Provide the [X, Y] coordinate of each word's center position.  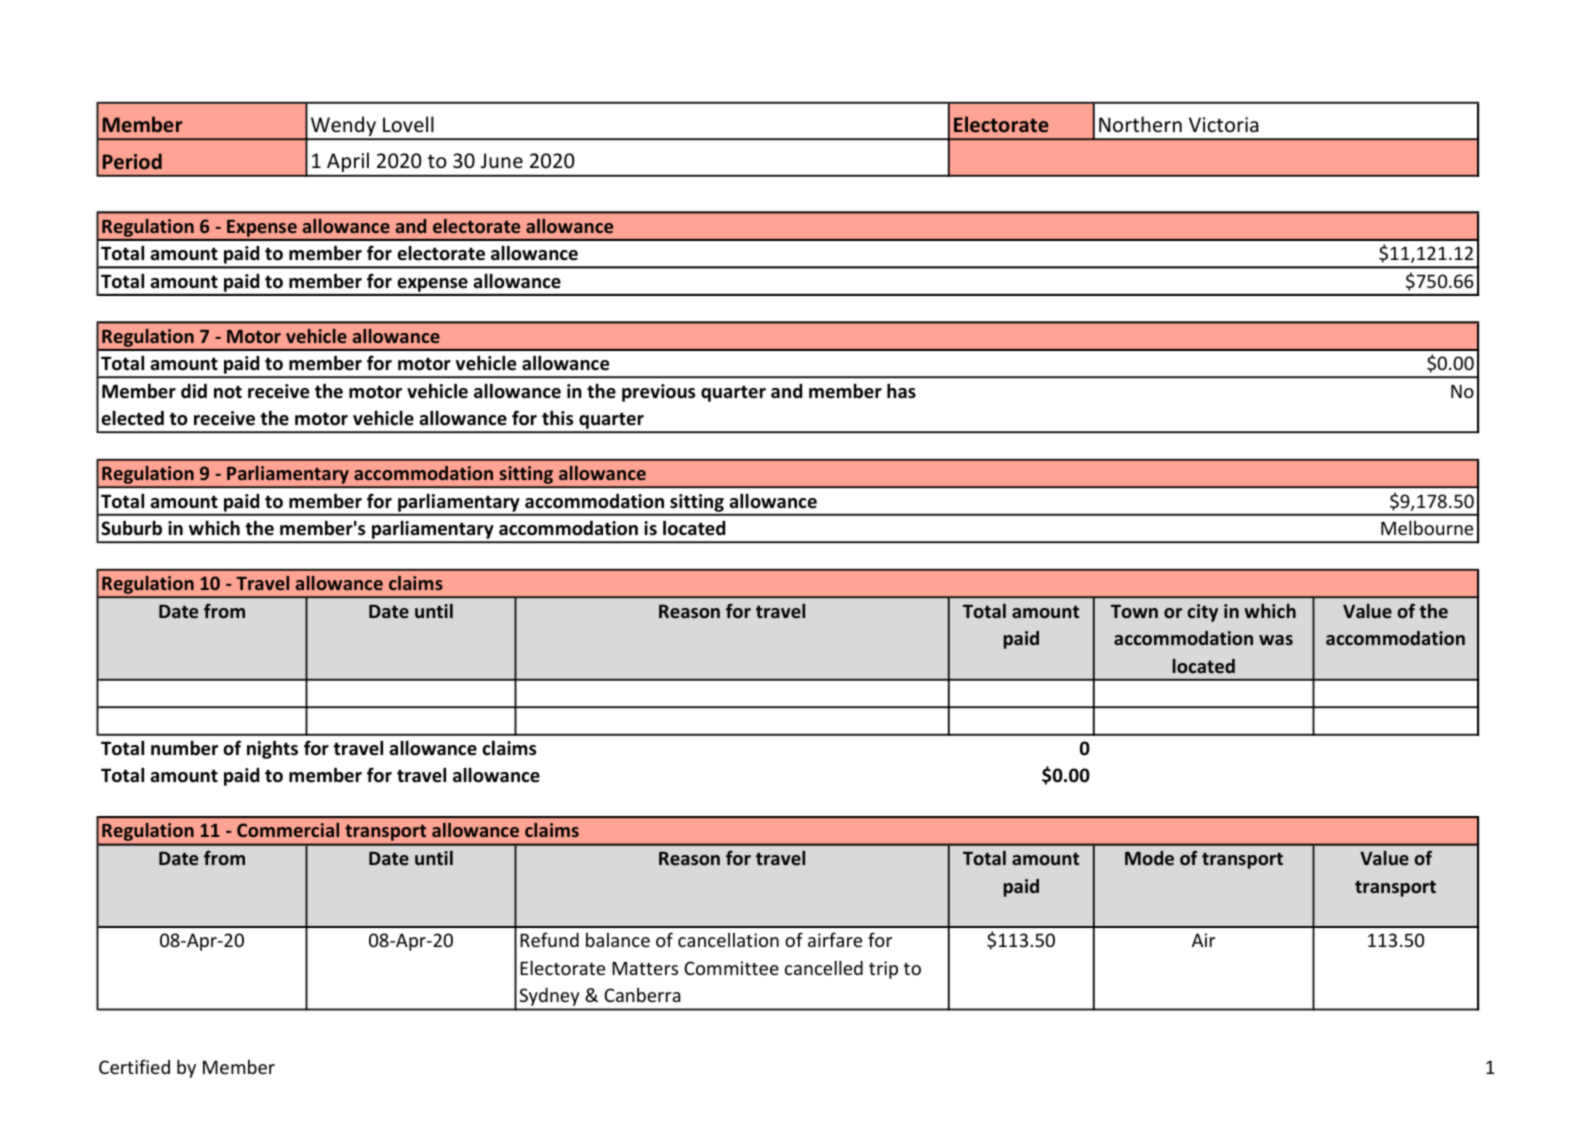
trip [883, 970]
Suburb [131, 528]
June [502, 161]
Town [1134, 611]
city [1202, 613]
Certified [134, 1066]
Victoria [1224, 124]
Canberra [642, 995]
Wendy [343, 127]
